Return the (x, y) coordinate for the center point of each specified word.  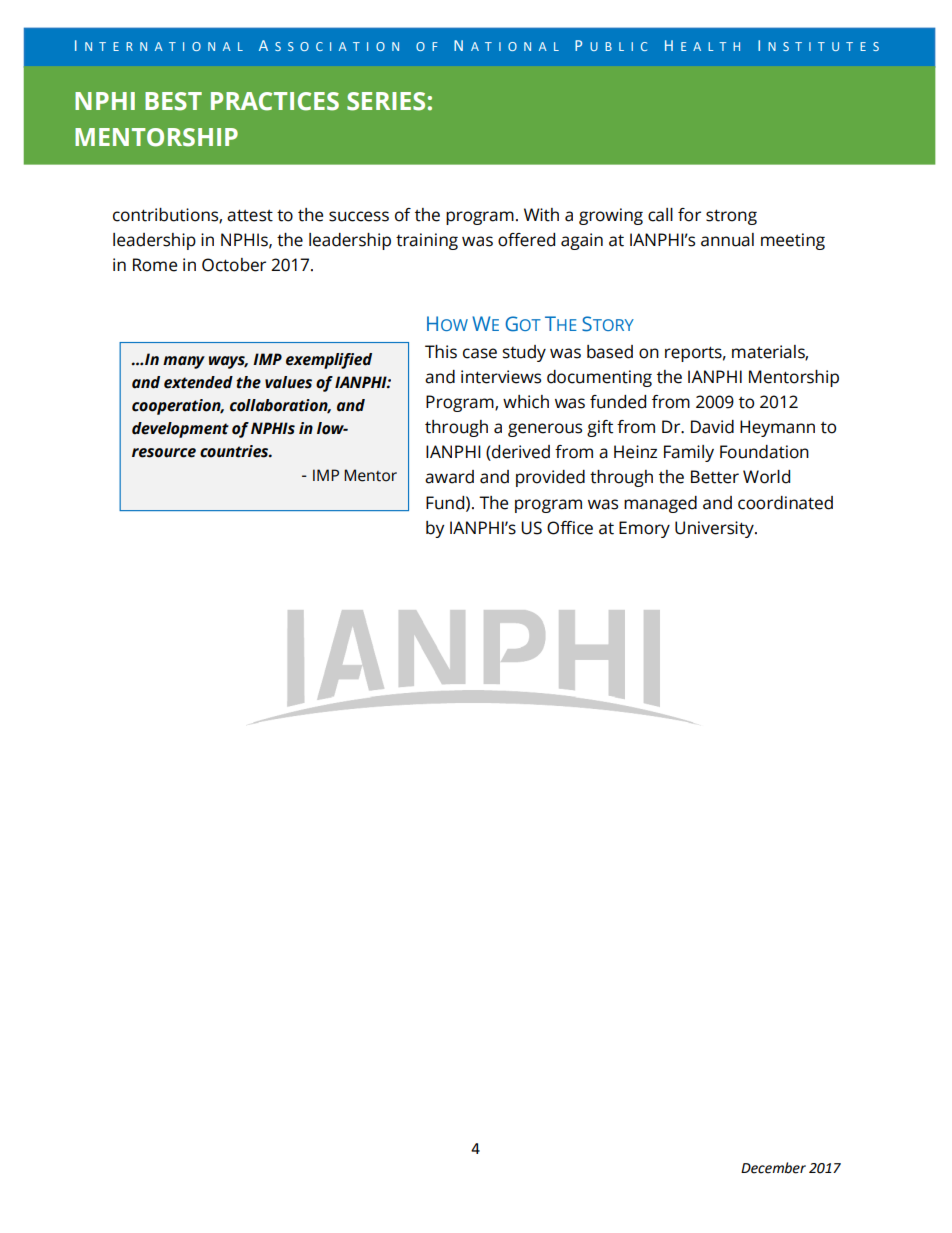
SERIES (386, 101)
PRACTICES (275, 101)
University (715, 529)
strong (731, 217)
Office (570, 528)
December (773, 1168)
